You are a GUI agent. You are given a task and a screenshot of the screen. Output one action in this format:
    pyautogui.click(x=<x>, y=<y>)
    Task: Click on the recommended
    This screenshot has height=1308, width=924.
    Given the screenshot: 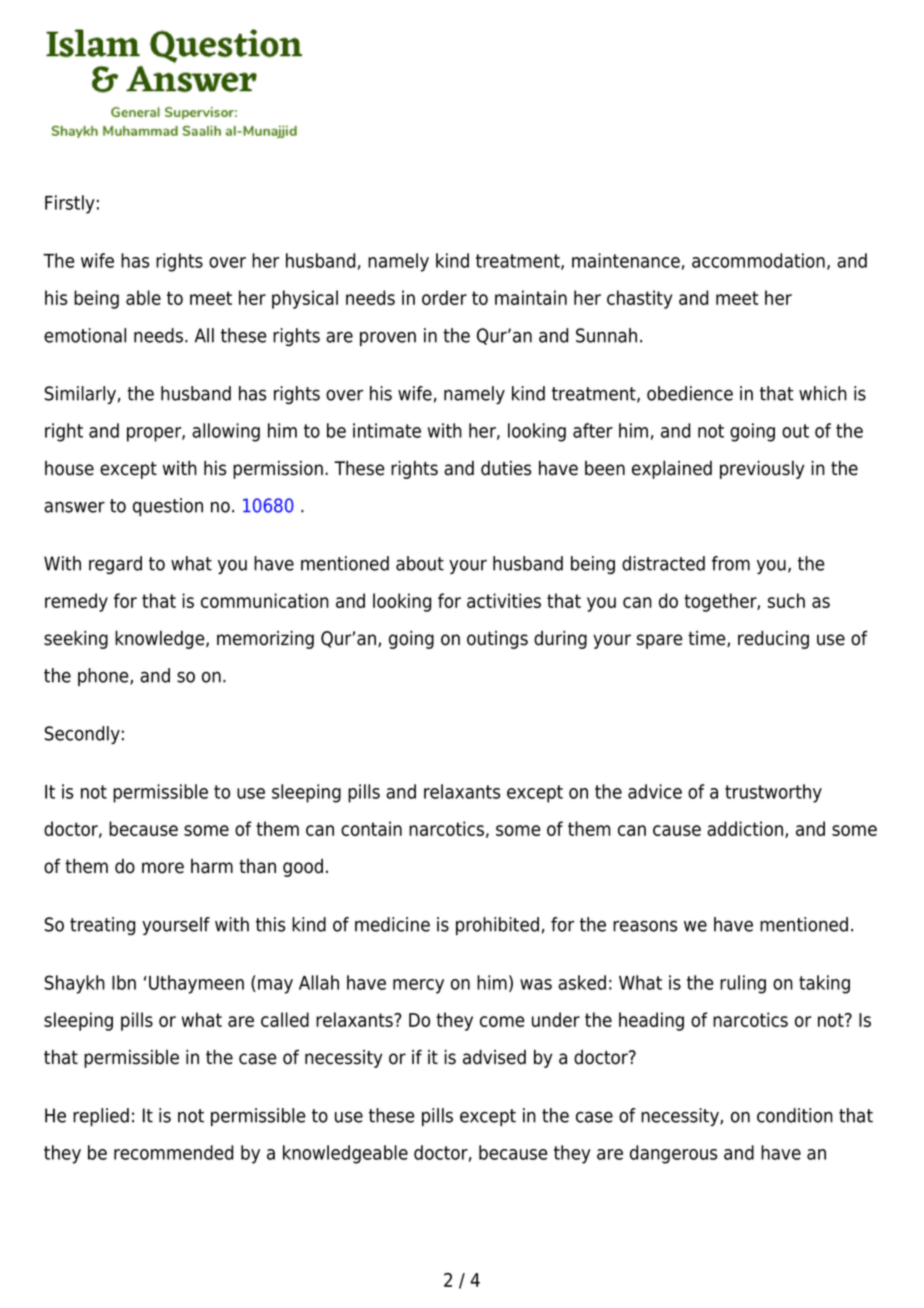 What is the action you would take?
    pyautogui.click(x=173, y=1152)
